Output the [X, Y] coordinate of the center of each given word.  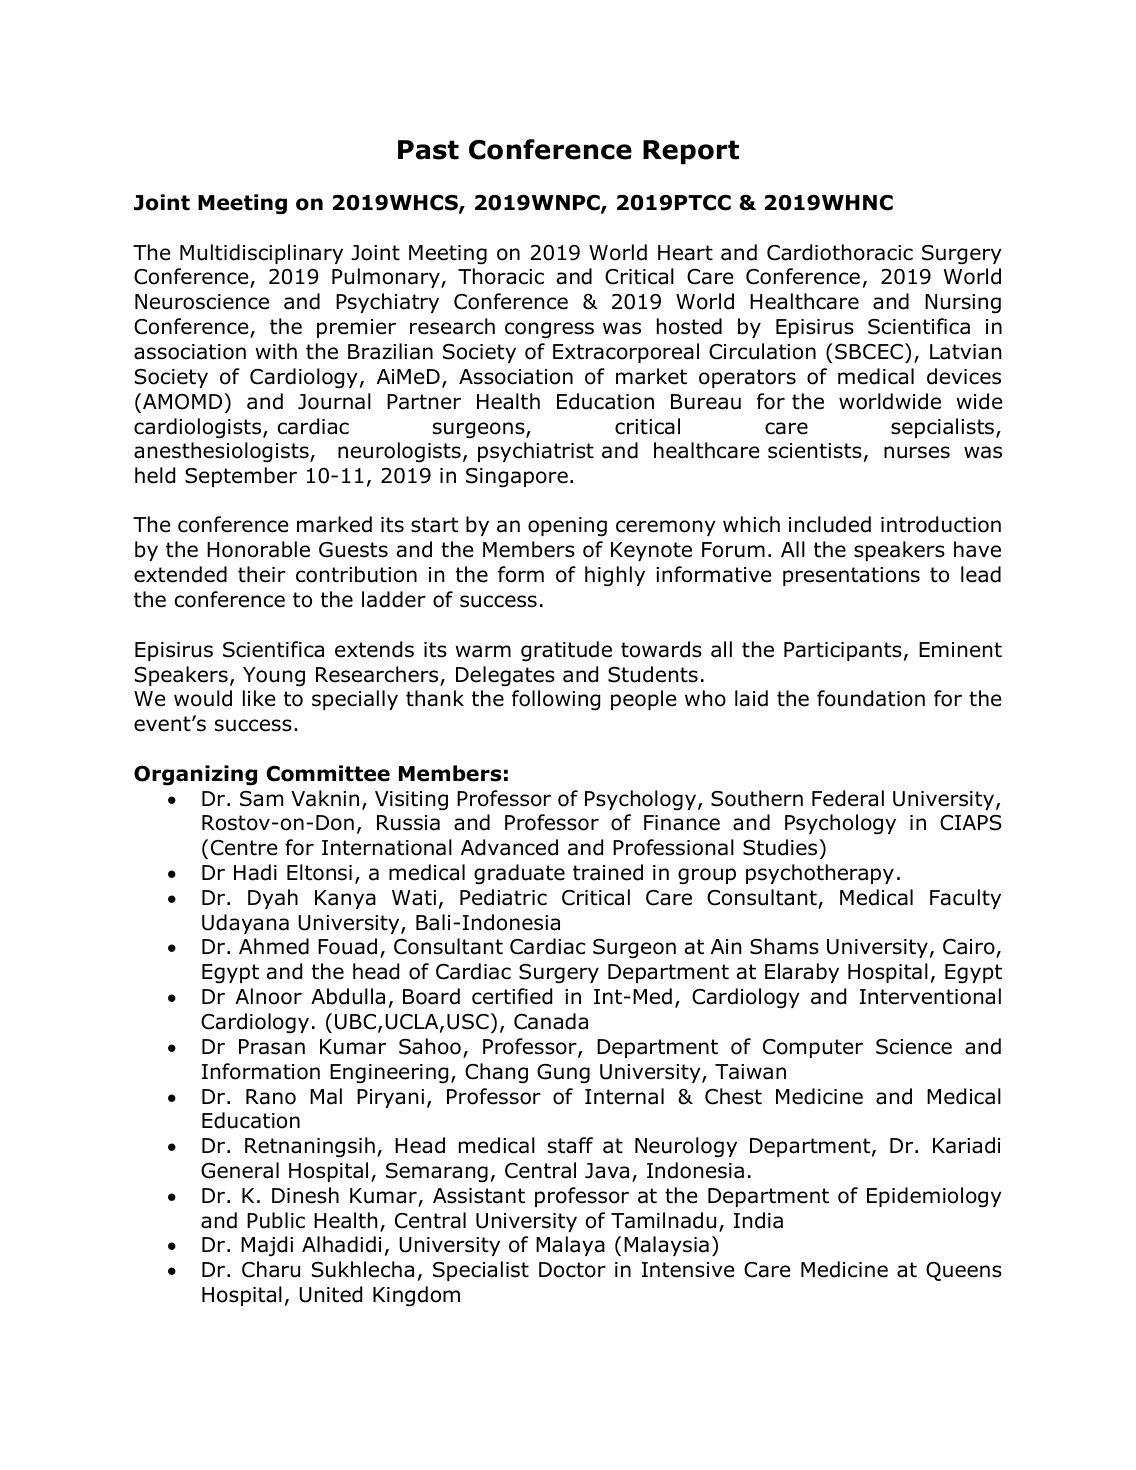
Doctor [572, 1270]
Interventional [930, 996]
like [259, 698]
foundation [871, 698]
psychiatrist [536, 452]
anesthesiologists [222, 452]
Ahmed [274, 946]
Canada [551, 1021]
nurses [917, 452]
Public [276, 1220]
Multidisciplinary [261, 254]
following [556, 700]
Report [691, 152]
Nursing [963, 304]
